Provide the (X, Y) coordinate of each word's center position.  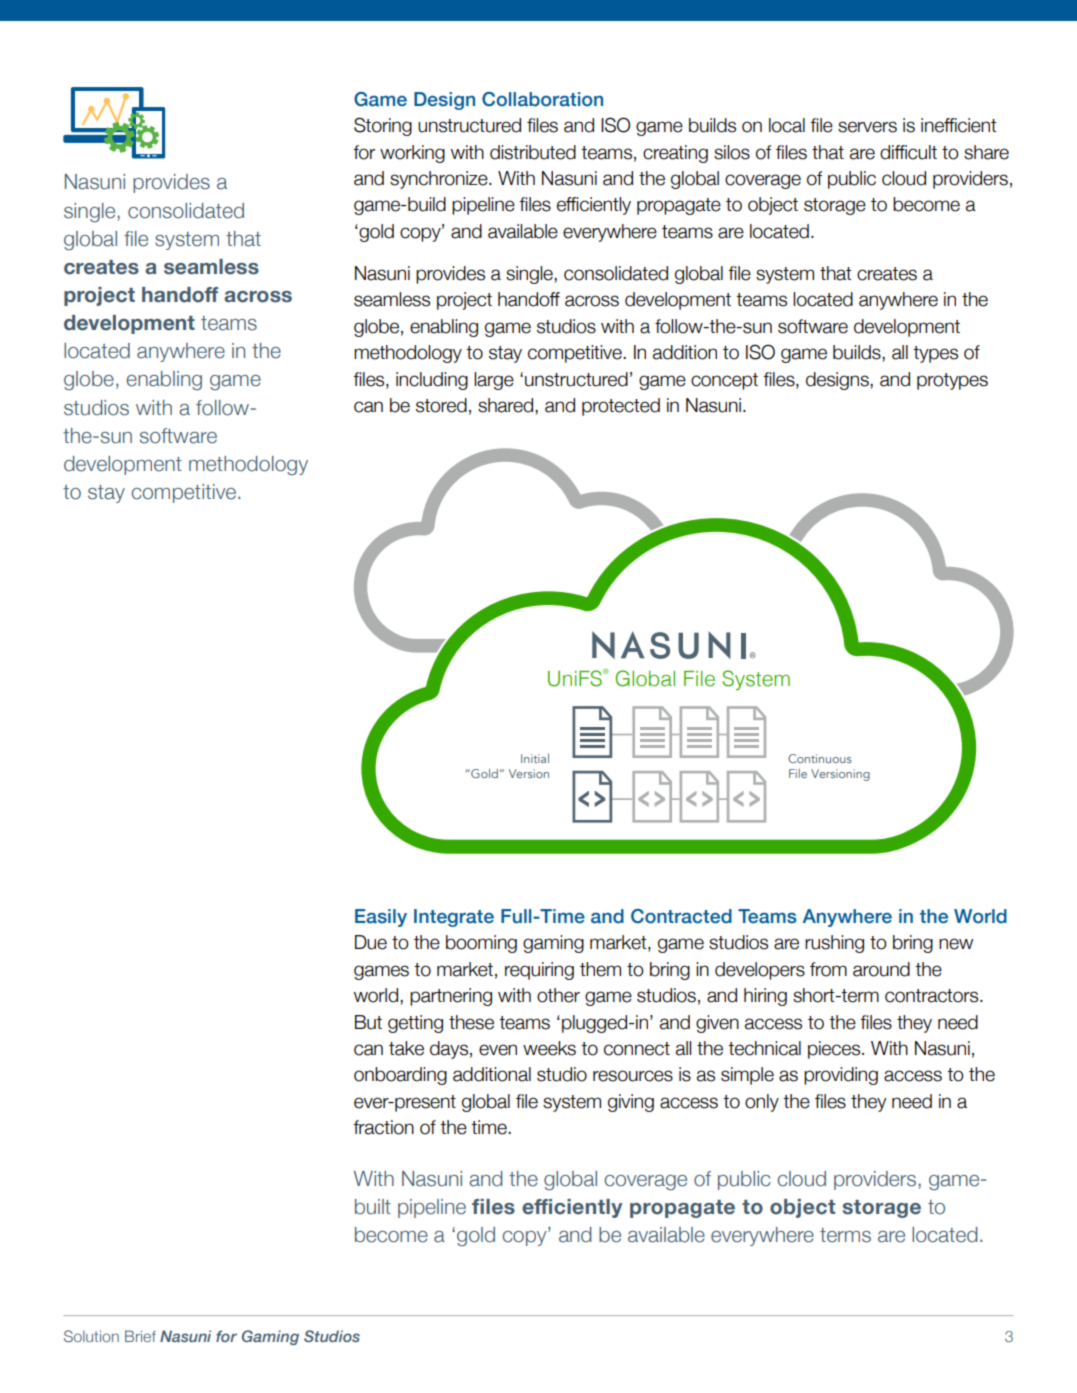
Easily (381, 918)
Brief (140, 1336)
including (432, 381)
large (494, 381)
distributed (533, 152)
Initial (535, 758)
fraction (383, 1127)
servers (867, 127)
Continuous (820, 758)
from (828, 969)
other (558, 995)
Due (371, 942)
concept (724, 381)
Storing (383, 126)
